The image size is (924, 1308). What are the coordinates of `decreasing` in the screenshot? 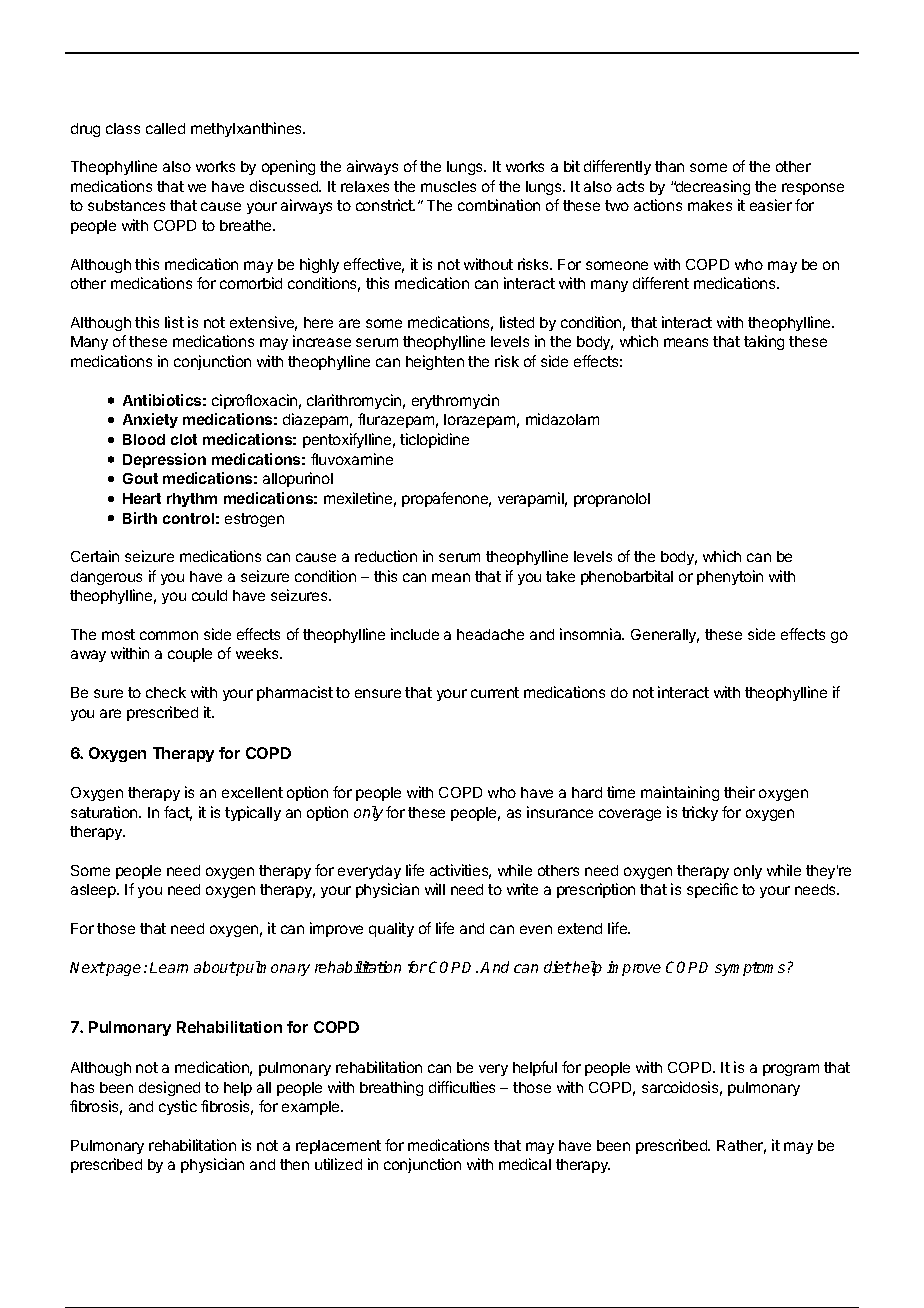 It's located at (712, 187).
